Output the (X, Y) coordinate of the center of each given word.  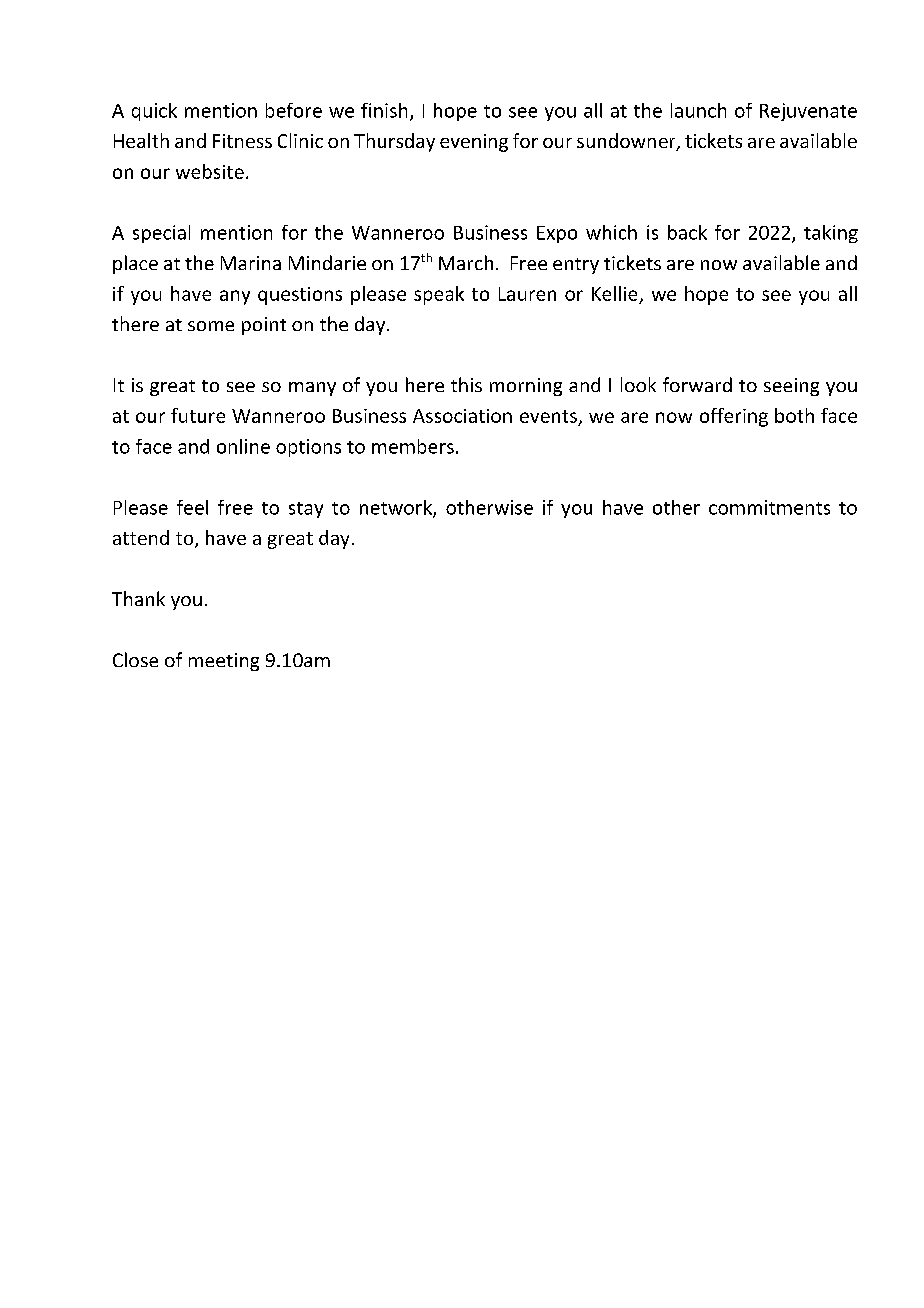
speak (439, 295)
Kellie (614, 293)
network (397, 508)
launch (698, 110)
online (243, 446)
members (413, 446)
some (211, 326)
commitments (769, 507)
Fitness (242, 141)
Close (135, 659)
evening (474, 143)
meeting (224, 662)
